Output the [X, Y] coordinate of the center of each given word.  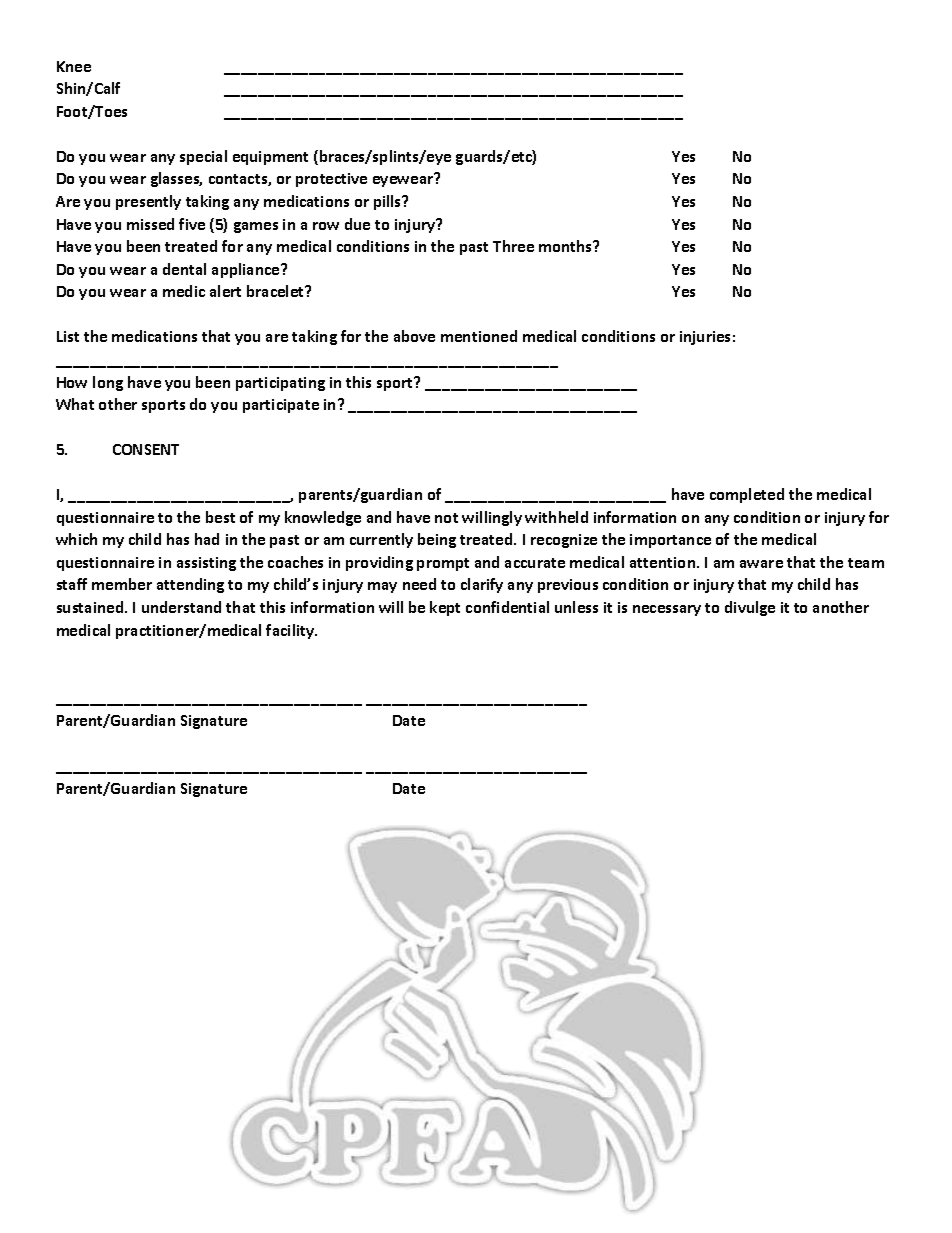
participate [281, 406]
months [567, 246]
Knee [74, 66]
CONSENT [146, 449]
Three [513, 246]
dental [184, 269]
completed [747, 495]
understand [181, 607]
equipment [270, 158]
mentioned [479, 336]
